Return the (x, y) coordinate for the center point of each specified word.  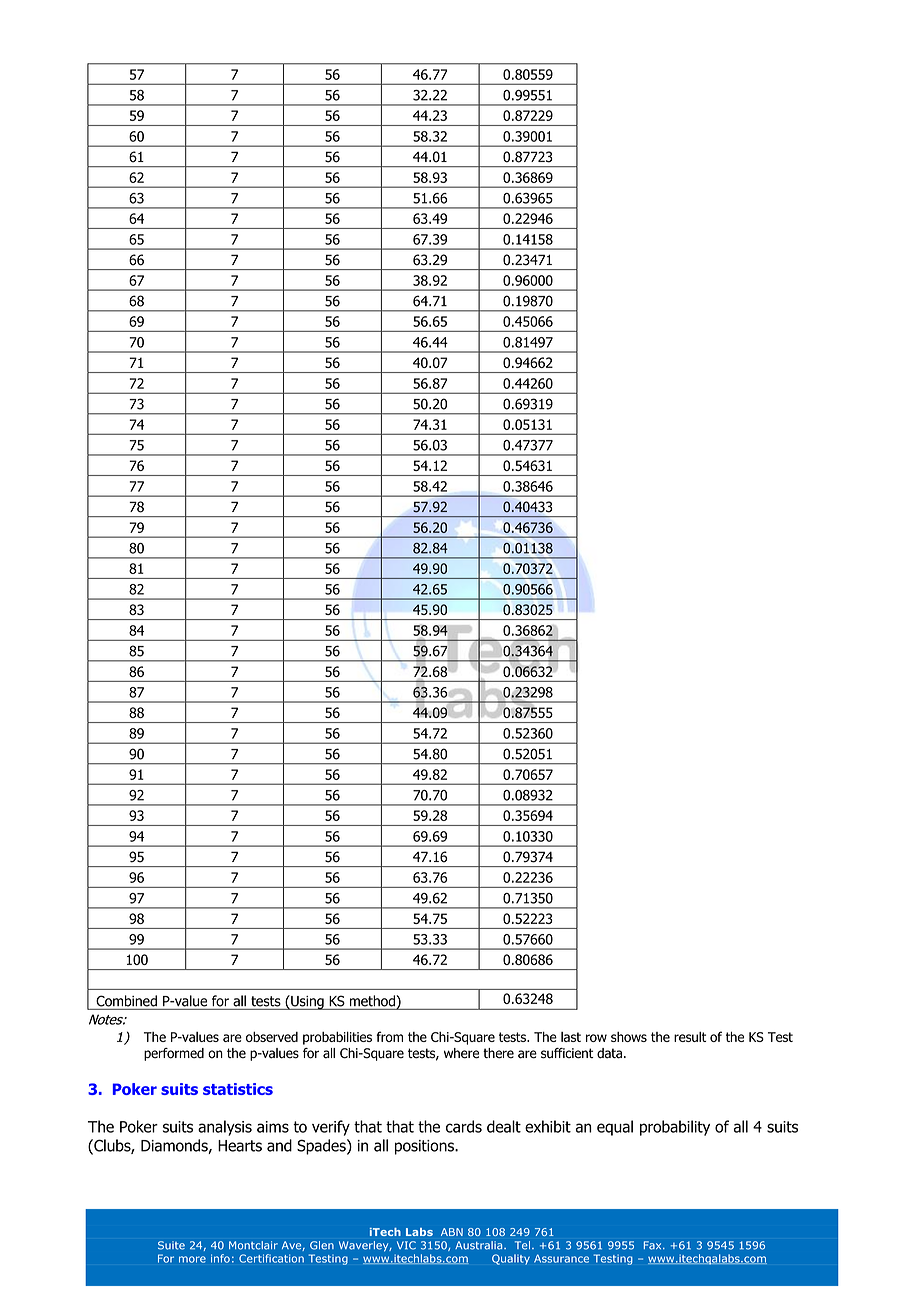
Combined (126, 1001)
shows (629, 1037)
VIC (406, 1245)
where (461, 1053)
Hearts (240, 1146)
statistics (238, 1089)
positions (425, 1147)
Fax (654, 1245)
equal (615, 1128)
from (389, 1036)
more (192, 1259)
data (609, 1053)
